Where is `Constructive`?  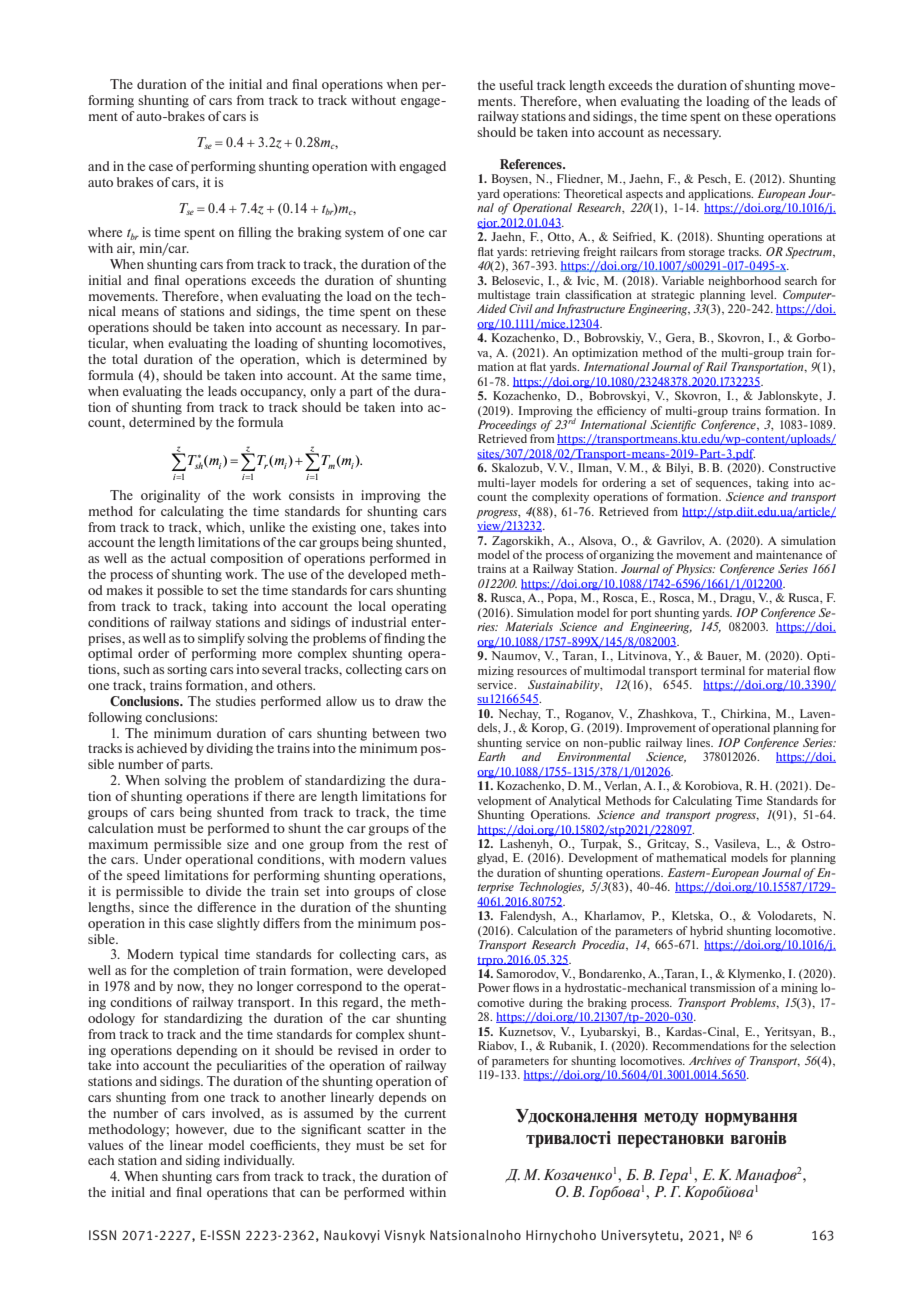 Constructive is located at coordinates (802, 467).
